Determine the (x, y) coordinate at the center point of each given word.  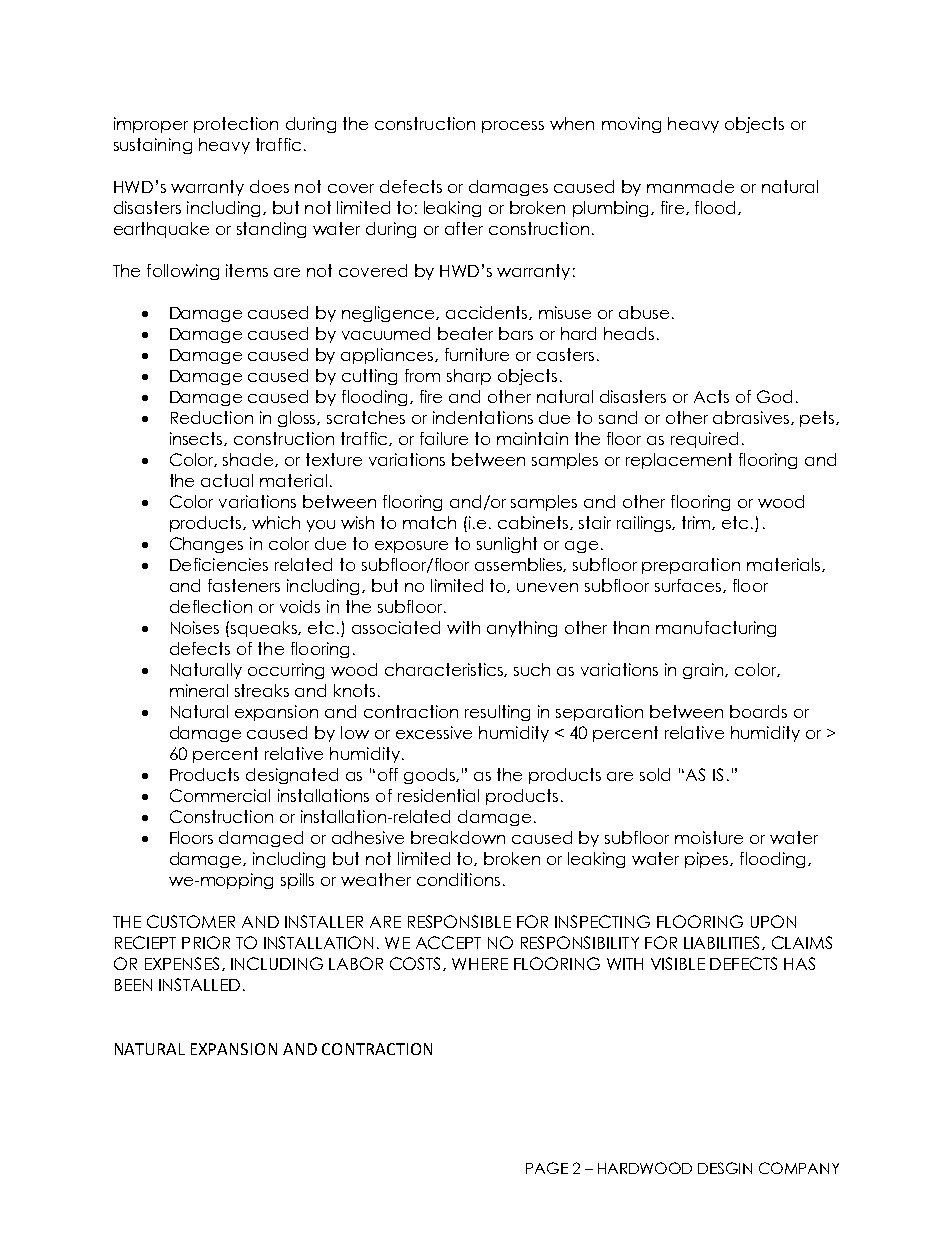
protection (236, 125)
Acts (711, 396)
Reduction (212, 417)
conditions (458, 879)
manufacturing (716, 629)
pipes (708, 860)
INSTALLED (199, 984)
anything (522, 629)
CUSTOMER (191, 921)
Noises (195, 627)
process (513, 127)
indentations (483, 417)
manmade (690, 186)
